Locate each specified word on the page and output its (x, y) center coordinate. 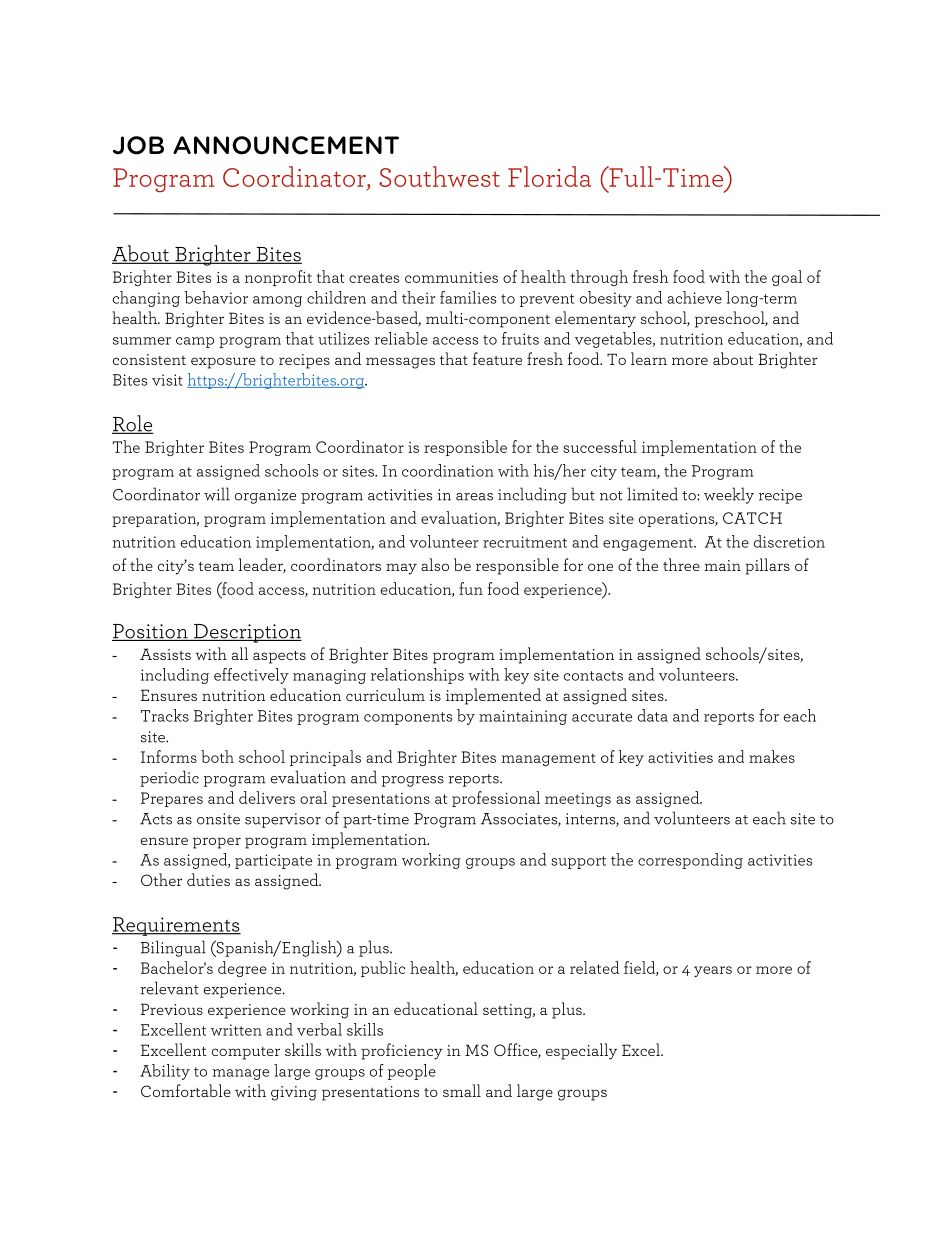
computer (246, 1053)
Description (247, 633)
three (681, 564)
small (462, 1090)
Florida (549, 176)
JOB (138, 145)
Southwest (439, 176)
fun (471, 588)
